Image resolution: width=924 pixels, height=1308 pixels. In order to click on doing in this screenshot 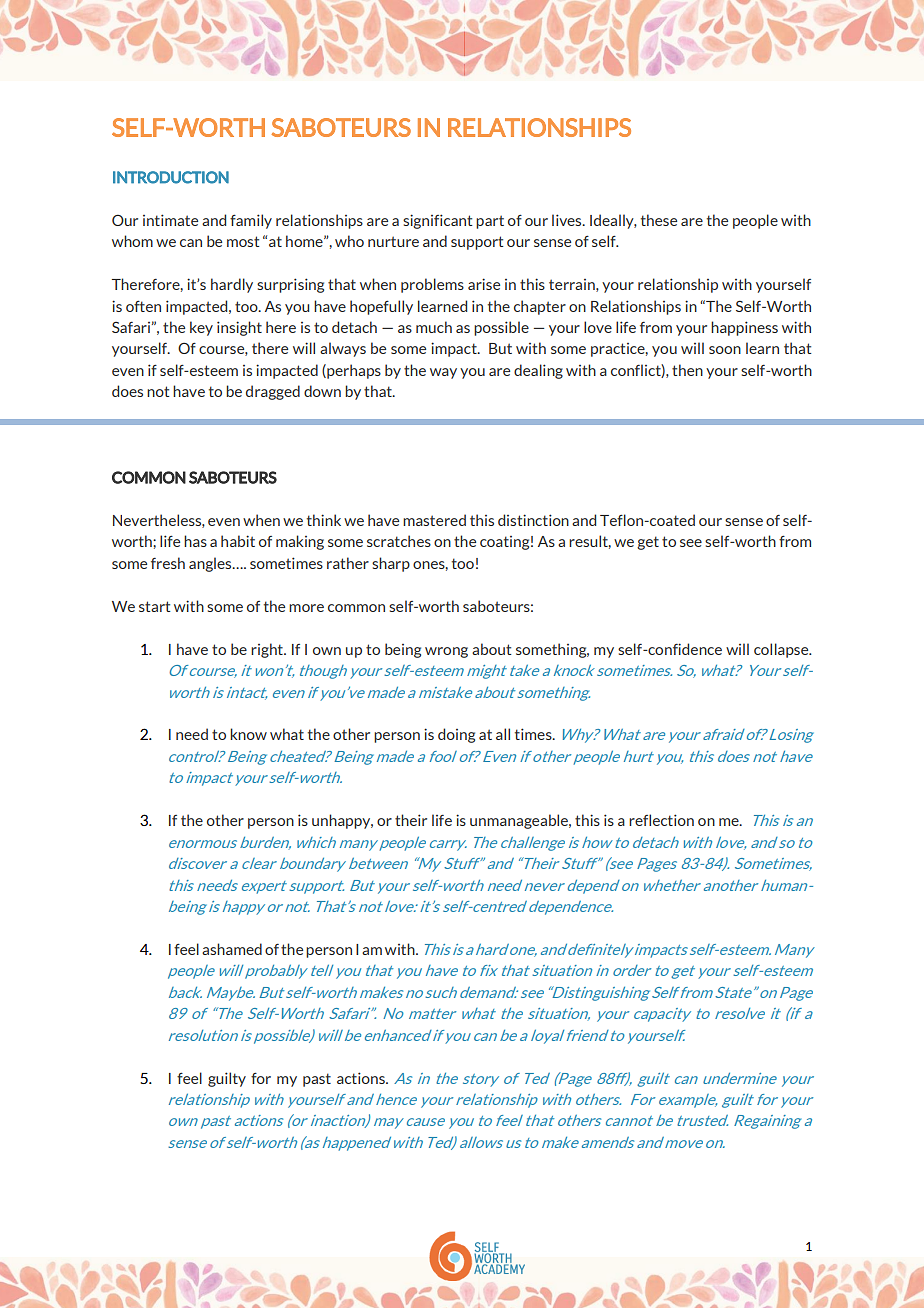, I will do `click(456, 735)`.
